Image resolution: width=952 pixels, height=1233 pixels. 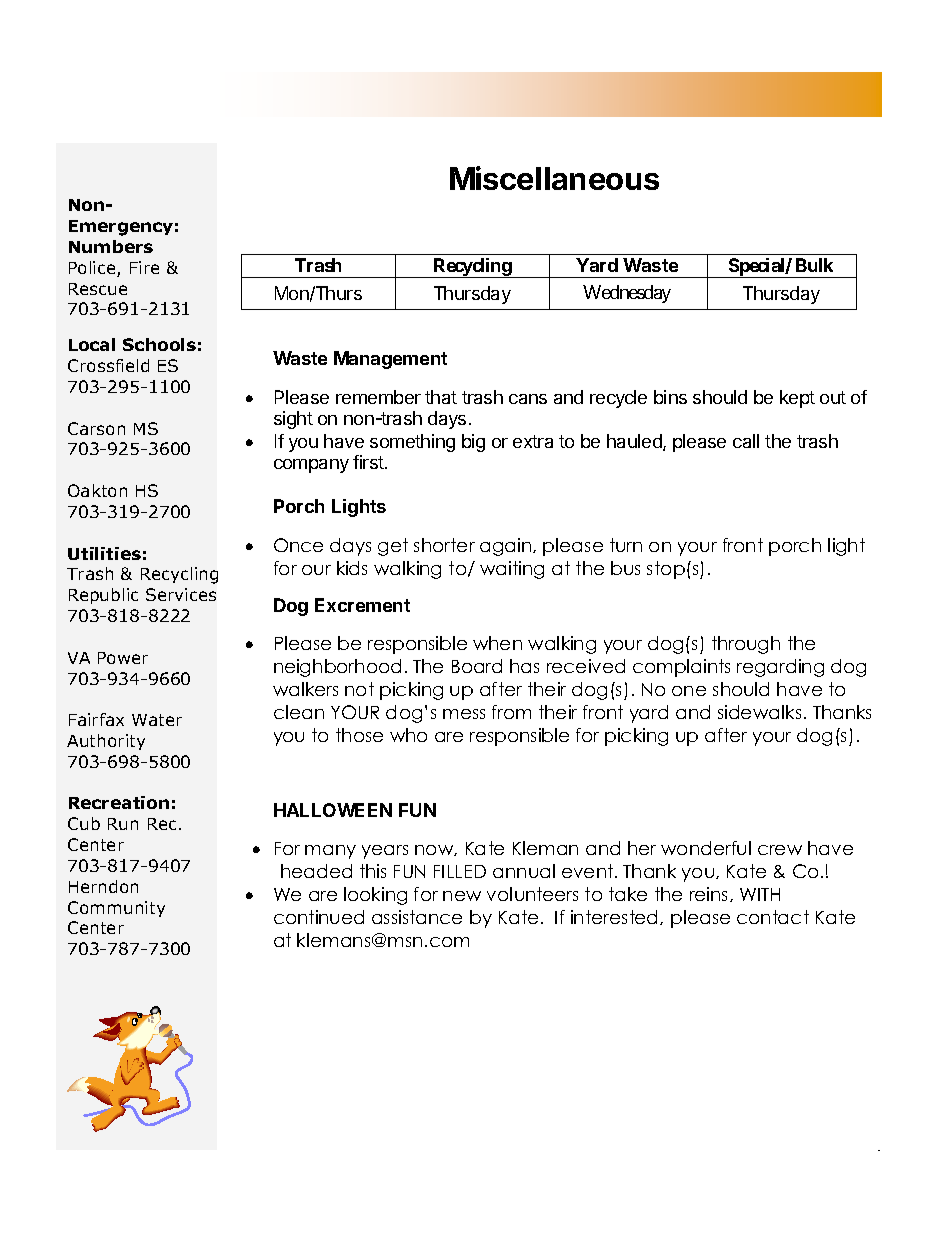 What do you see at coordinates (554, 178) in the screenshot?
I see `Miscellaneous` at bounding box center [554, 178].
